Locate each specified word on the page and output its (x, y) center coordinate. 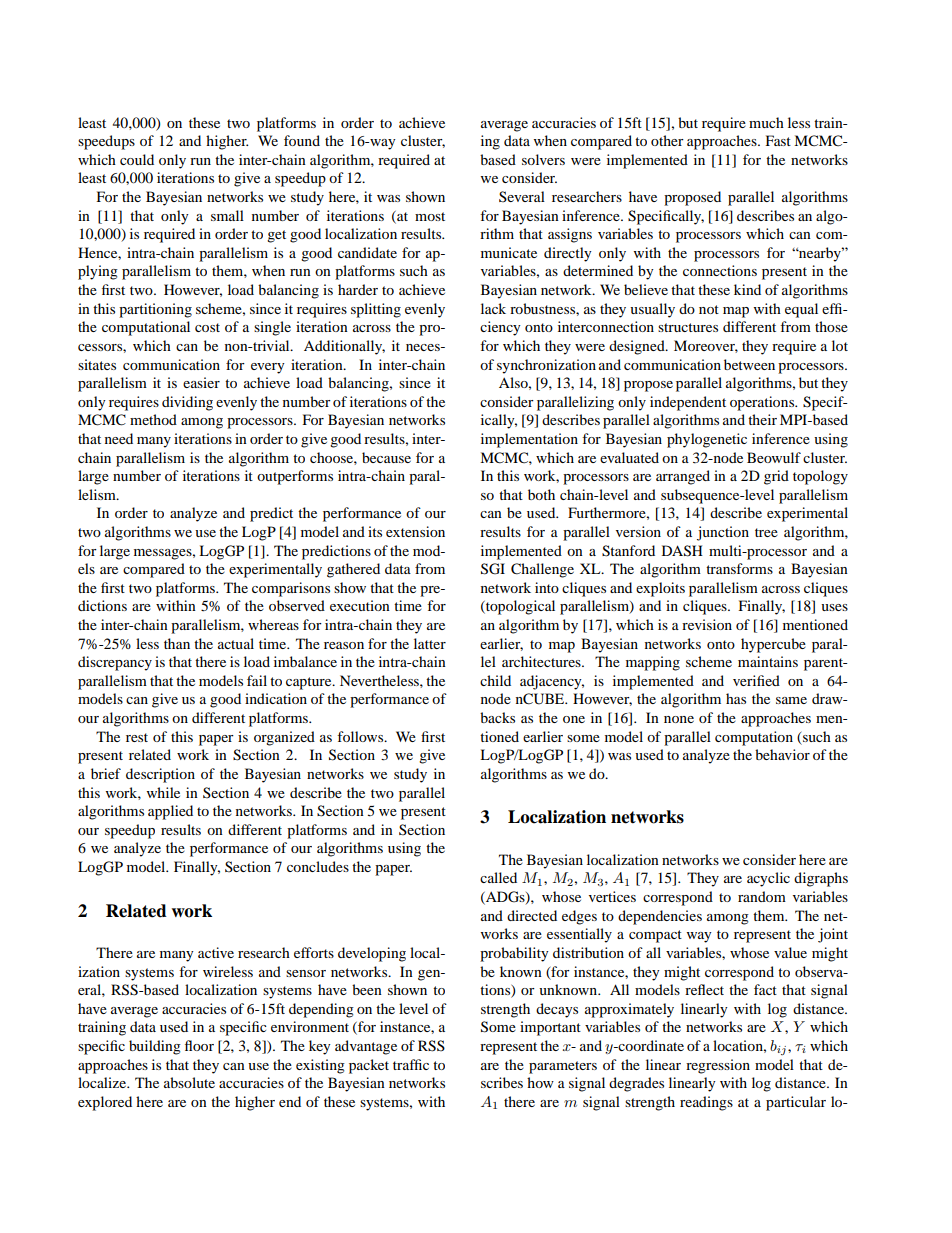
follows (361, 736)
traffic (411, 1064)
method (153, 419)
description (160, 775)
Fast (778, 140)
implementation (529, 440)
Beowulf (774, 457)
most (430, 216)
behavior (782, 754)
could (137, 159)
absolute (189, 1082)
